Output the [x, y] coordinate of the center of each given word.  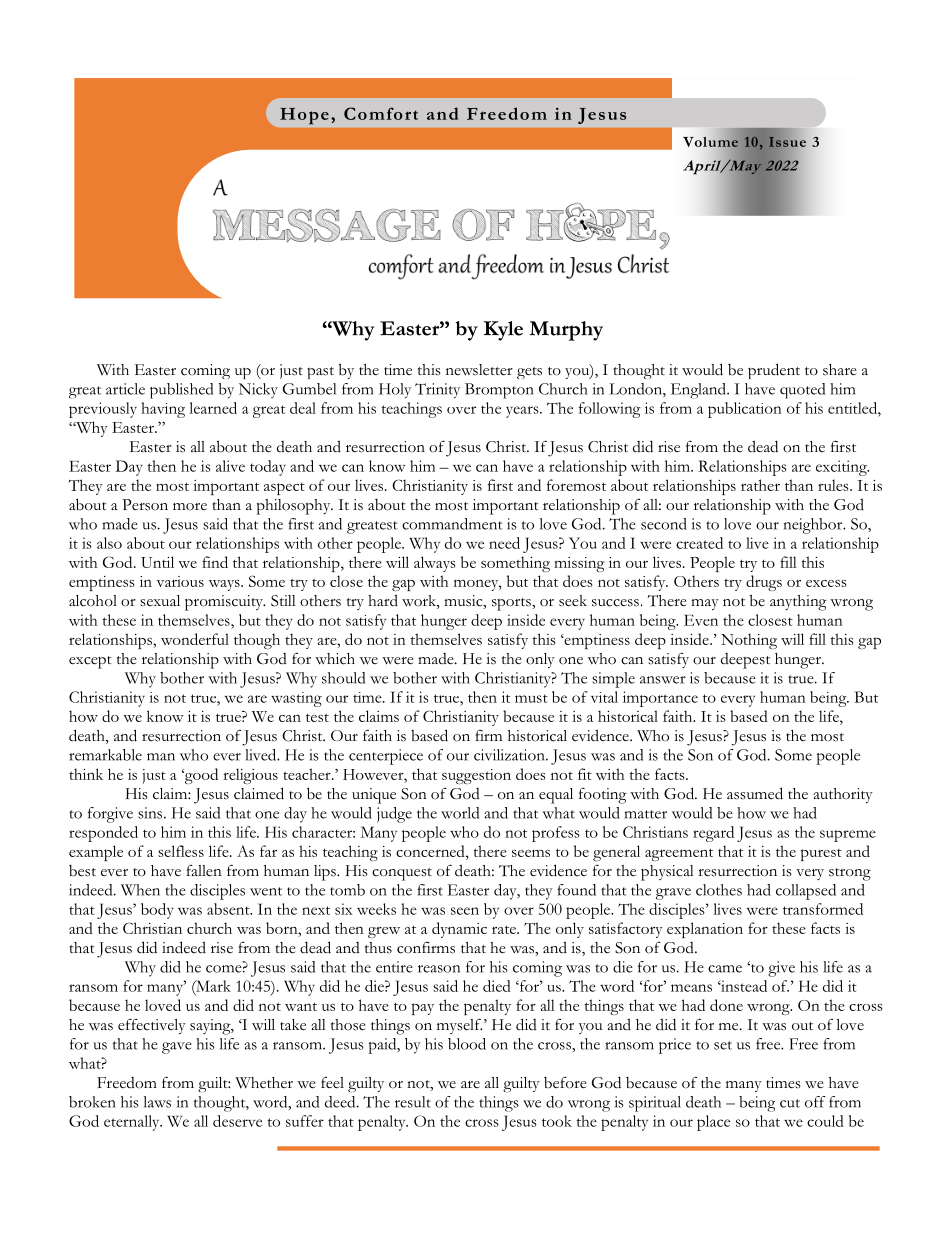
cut [790, 1103]
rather [760, 485]
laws [157, 1102]
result [413, 1102]
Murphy [566, 331]
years [523, 412]
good [200, 776]
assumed [755, 793]
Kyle [503, 331]
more [190, 507]
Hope [304, 116]
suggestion [476, 776]
